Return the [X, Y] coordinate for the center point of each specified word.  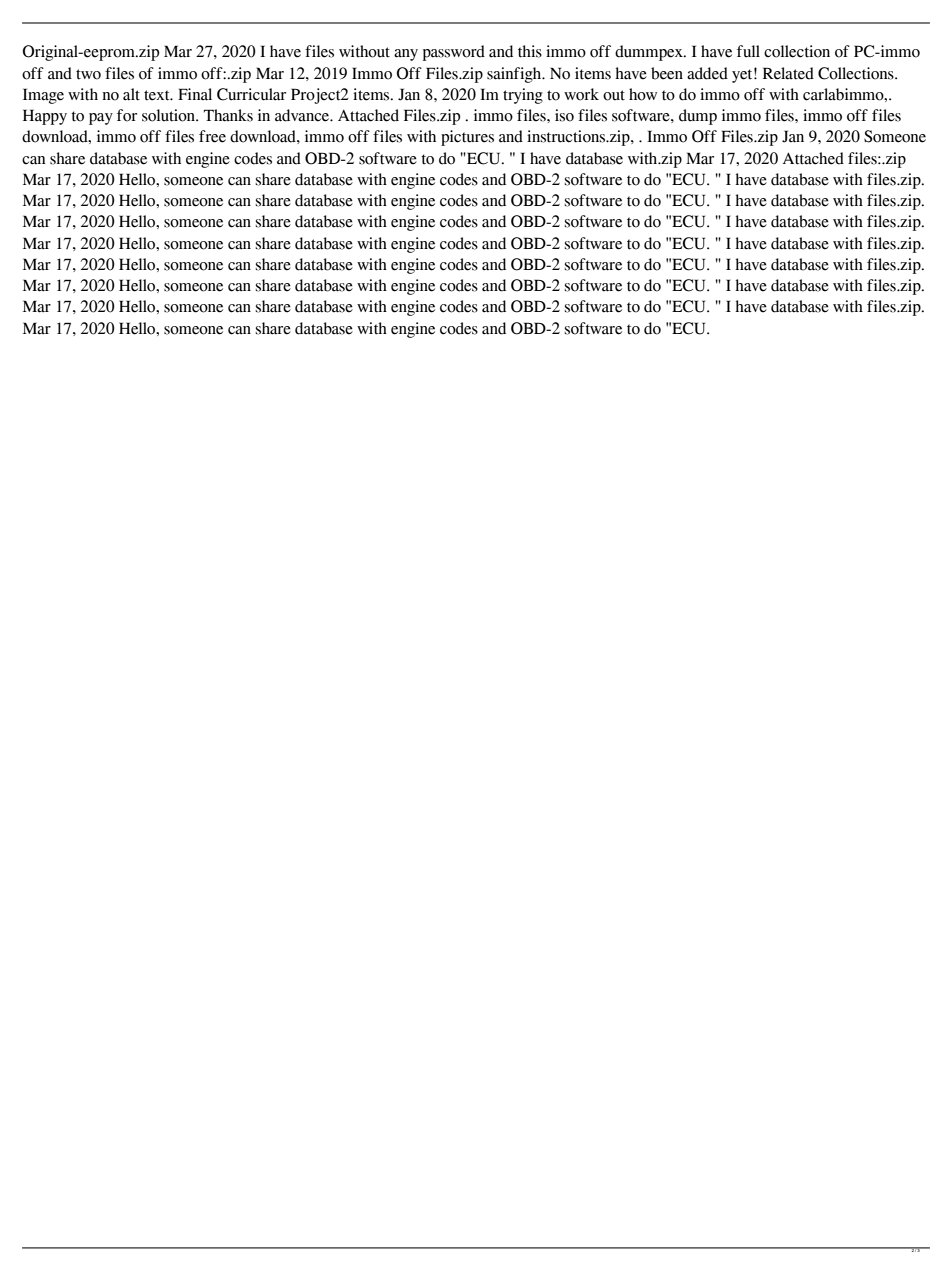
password [454, 53]
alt [131, 94]
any [406, 55]
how [643, 94]
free [212, 136]
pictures [467, 138]
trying [523, 96]
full [748, 51]
